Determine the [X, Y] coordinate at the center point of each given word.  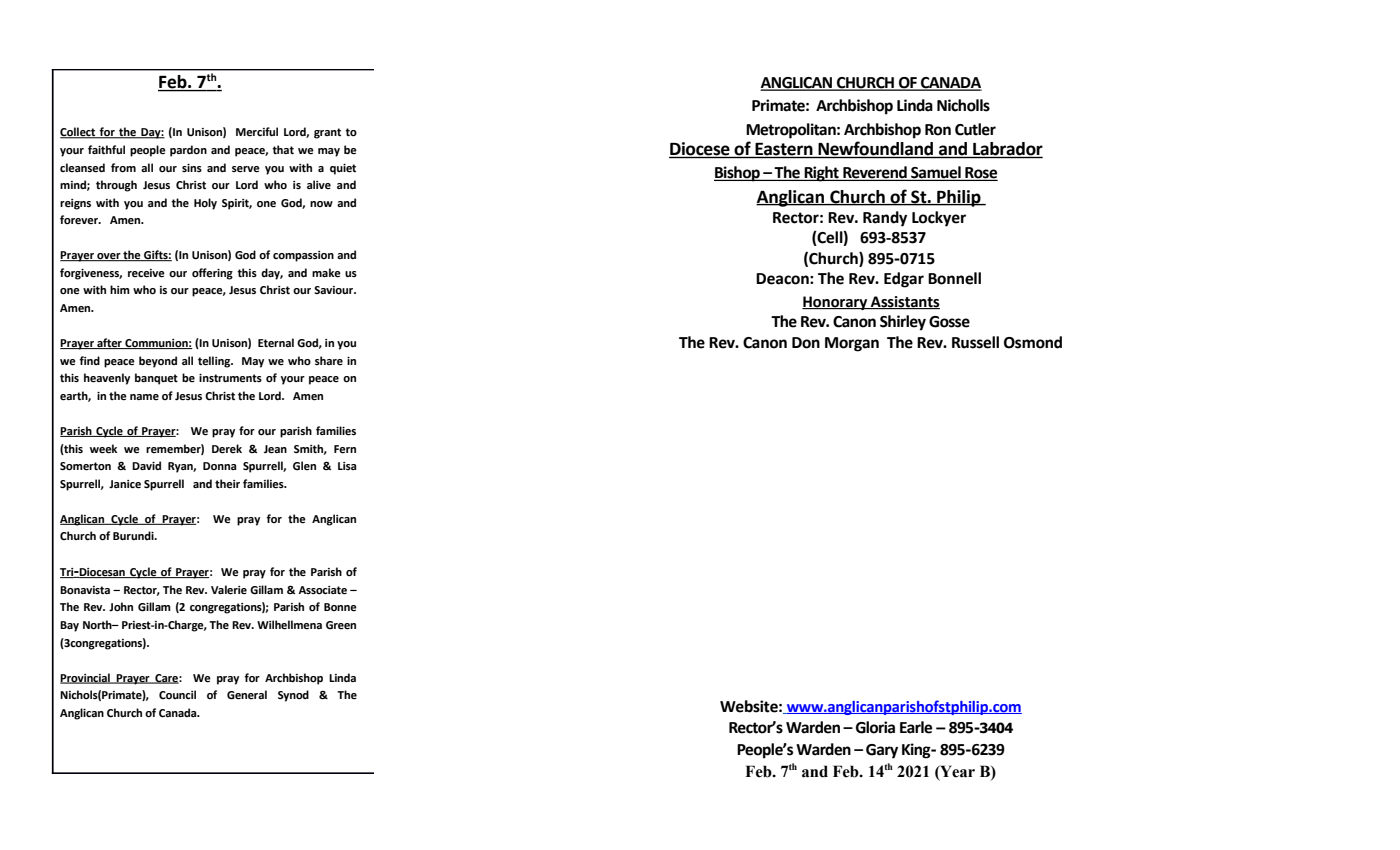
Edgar [904, 280]
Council [177, 694]
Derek [227, 449]
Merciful [257, 132]
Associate [322, 590]
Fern [345, 449]
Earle [916, 727]
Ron [938, 130]
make [326, 273]
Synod [293, 696]
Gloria [875, 727]
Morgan [852, 344]
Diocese [700, 150]
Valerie [229, 590]
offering [212, 274]
